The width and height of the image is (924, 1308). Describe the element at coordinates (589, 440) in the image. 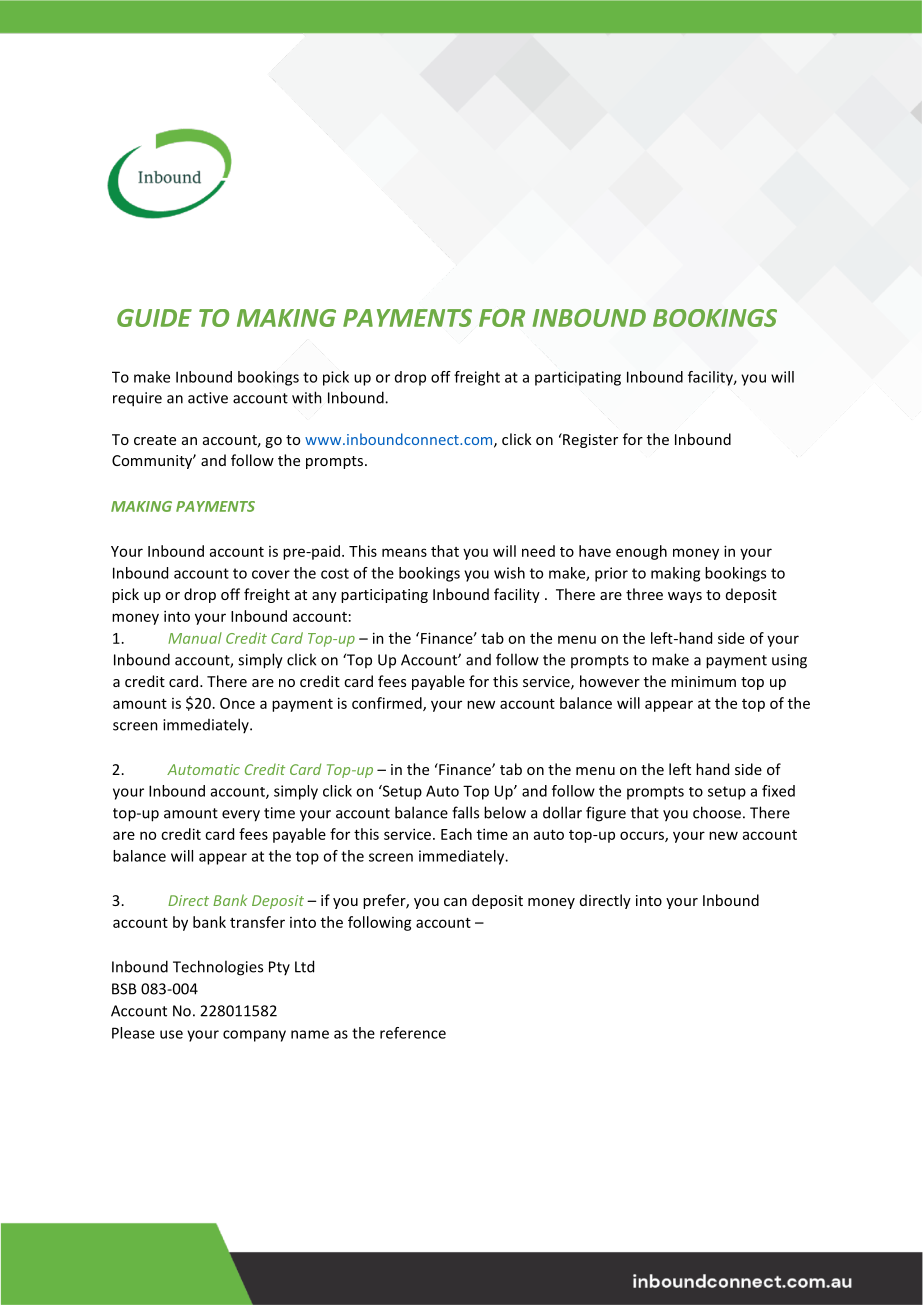

I see `Register` at that location.
